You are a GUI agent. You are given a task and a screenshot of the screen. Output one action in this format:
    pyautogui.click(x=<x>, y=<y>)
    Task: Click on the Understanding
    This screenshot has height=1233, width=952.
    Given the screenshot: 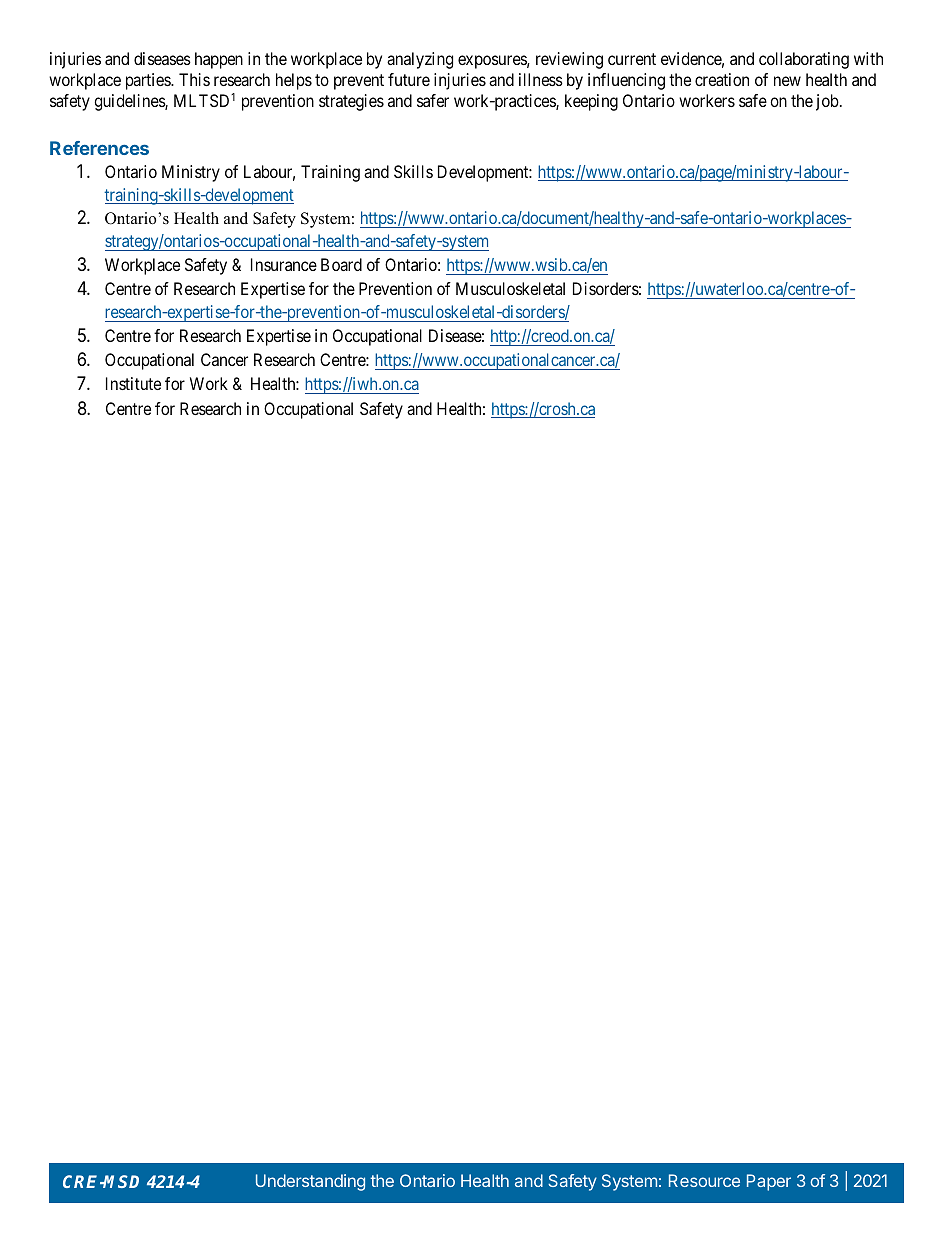 What is the action you would take?
    pyautogui.click(x=310, y=1182)
